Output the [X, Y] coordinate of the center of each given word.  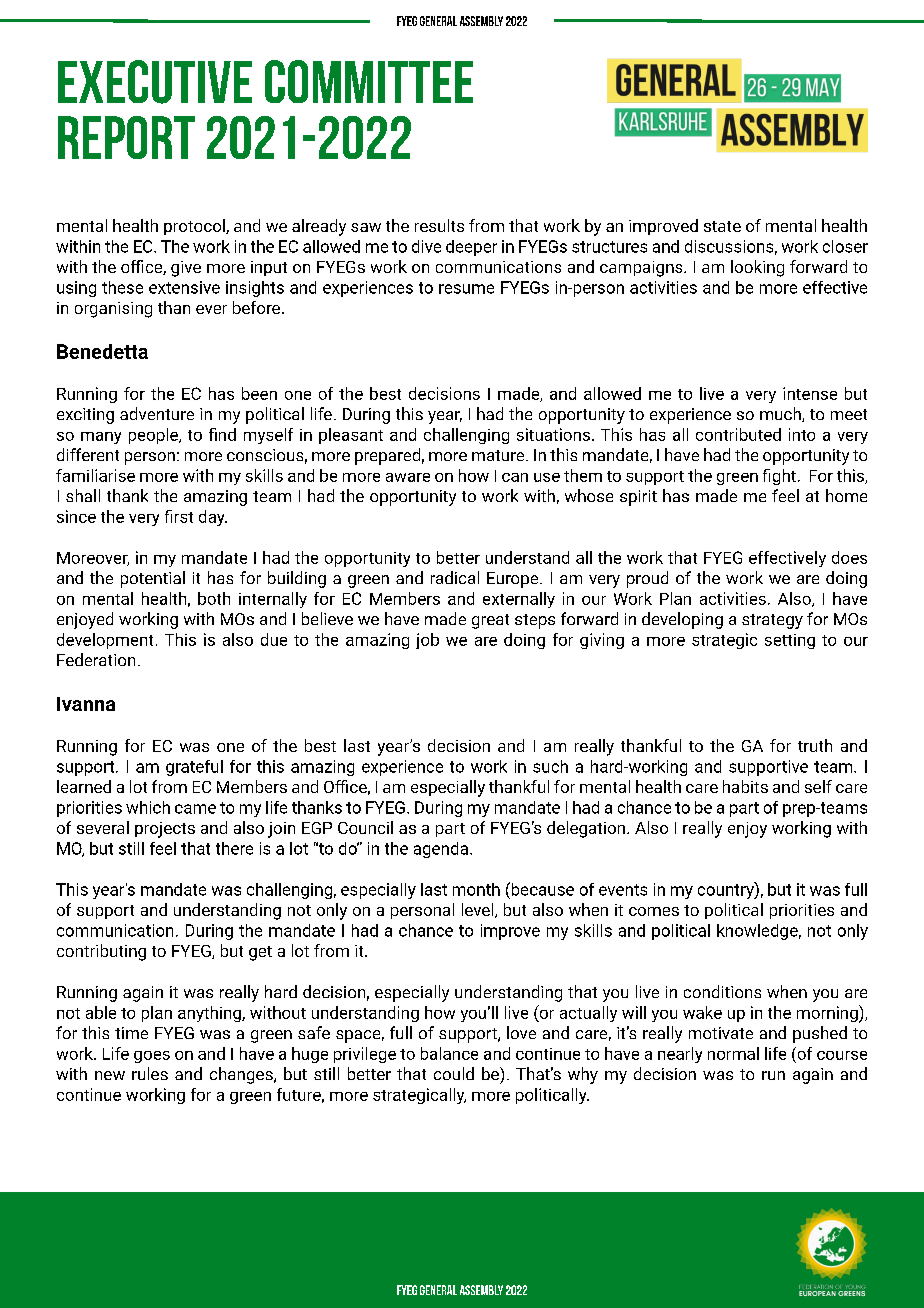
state [722, 226]
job [427, 641]
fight [779, 477]
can [515, 477]
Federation [96, 659]
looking [757, 268]
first [179, 516]
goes [152, 1057]
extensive [184, 287]
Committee [369, 81]
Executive [155, 82]
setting [790, 641]
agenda [441, 850]
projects [165, 830]
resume [466, 289]
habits [745, 786]
